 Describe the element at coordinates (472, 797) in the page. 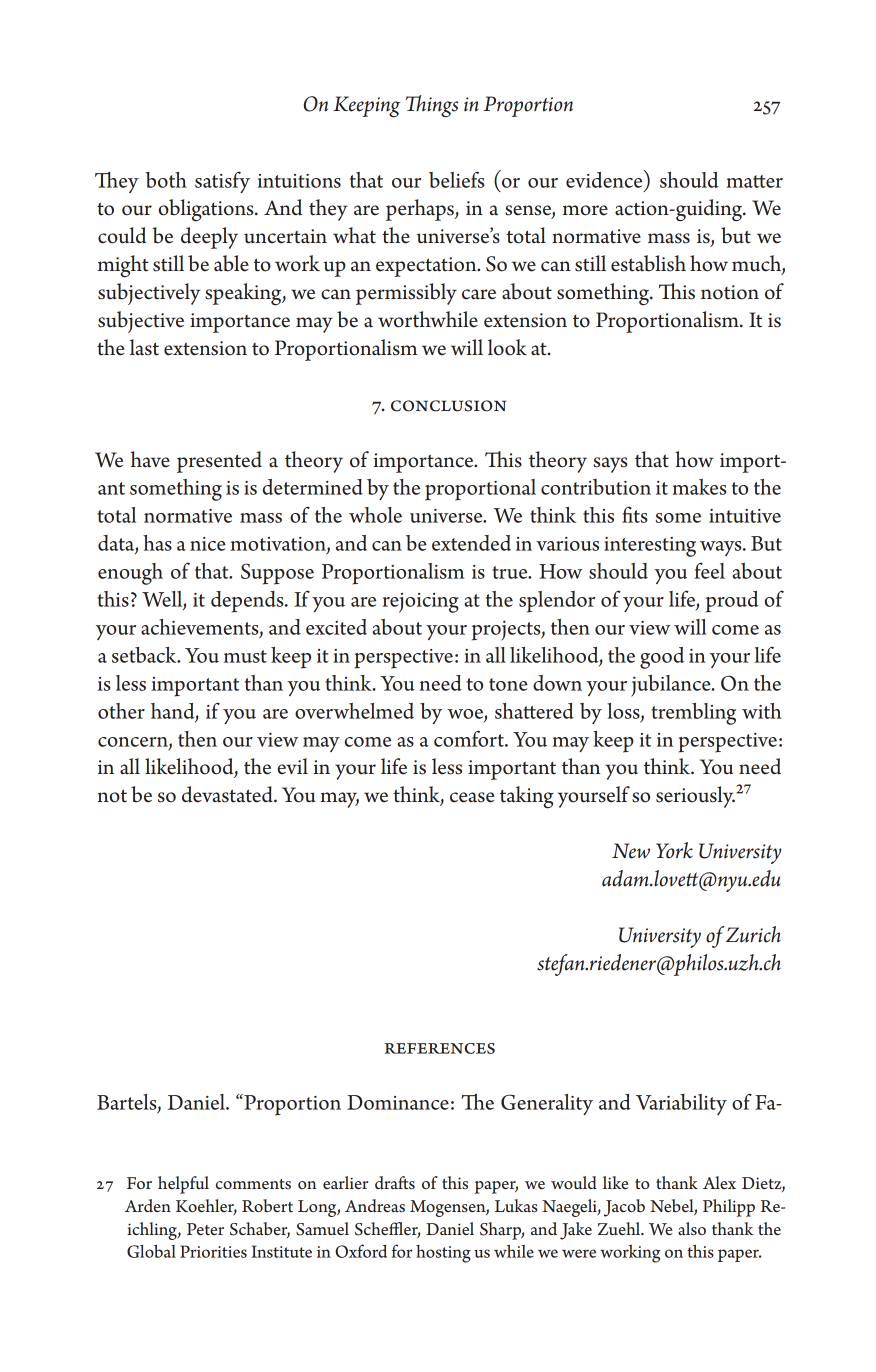

I see `cease` at that location.
